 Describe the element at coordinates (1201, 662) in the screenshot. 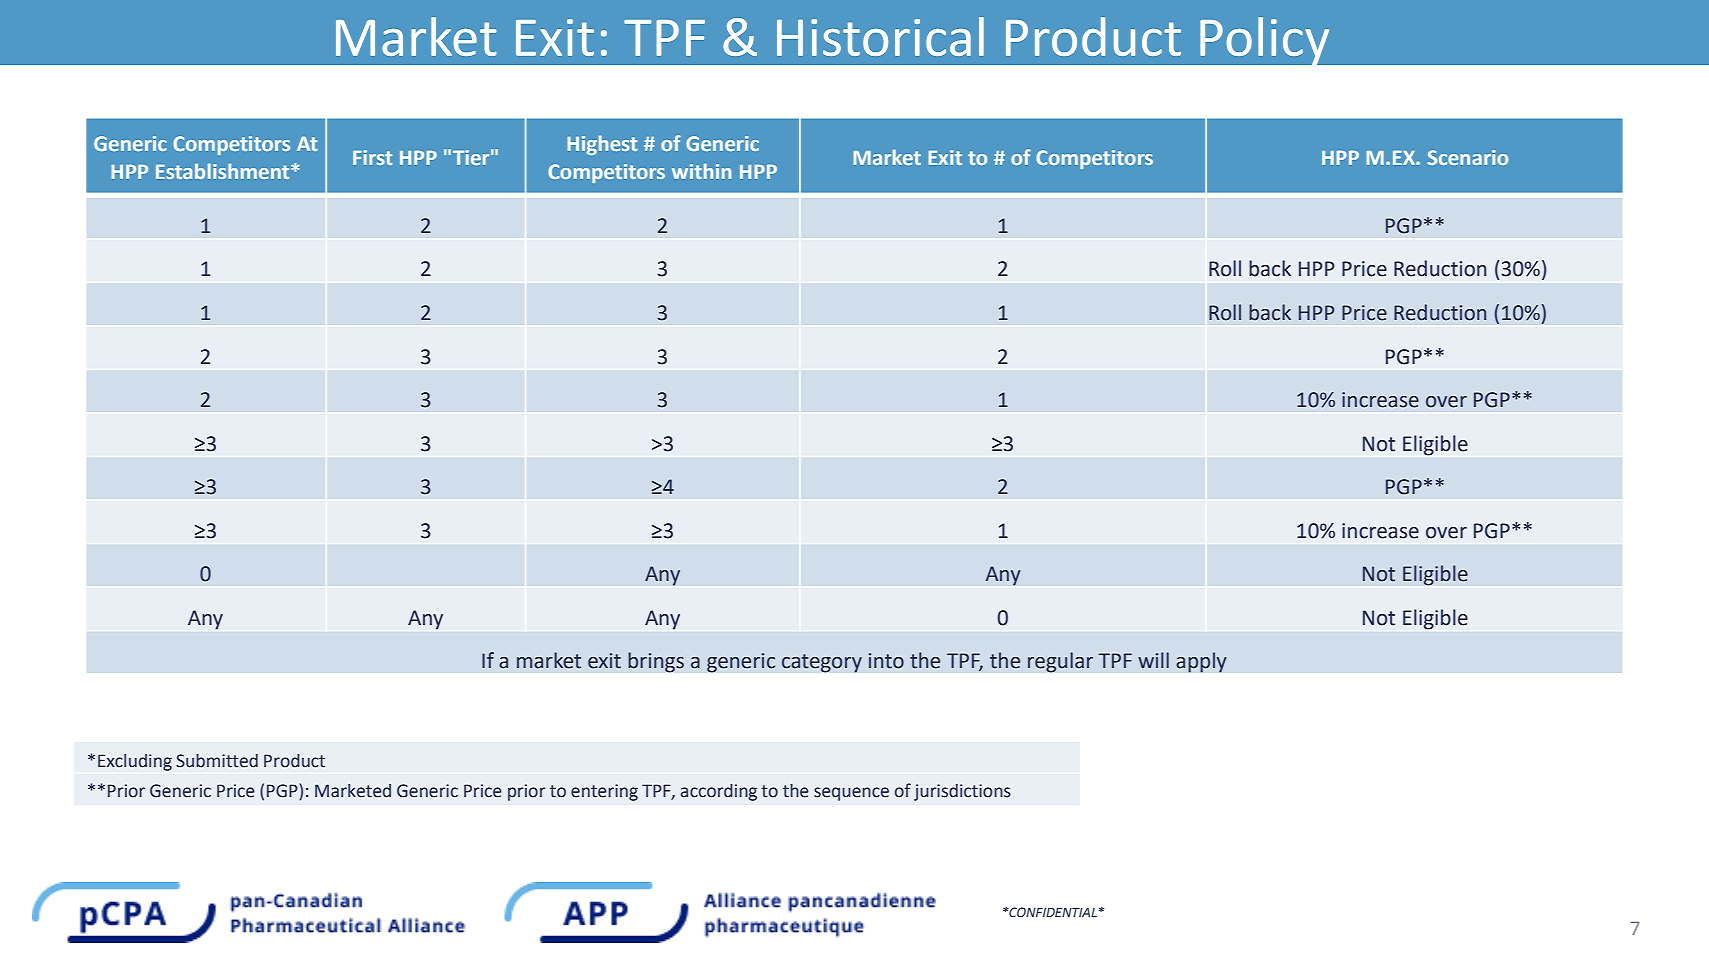

I see `apply` at that location.
